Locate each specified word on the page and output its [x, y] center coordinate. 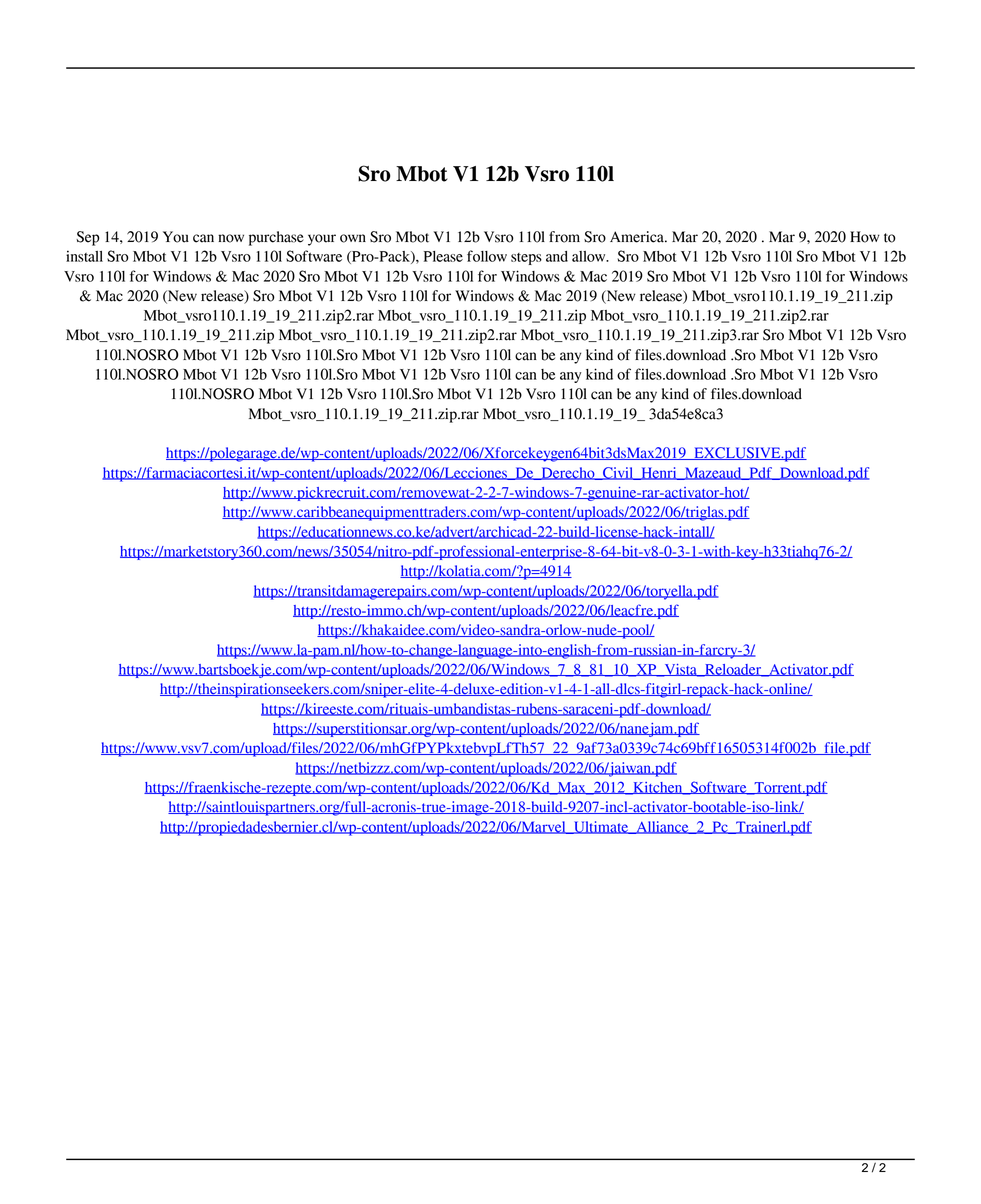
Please [443, 256]
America [638, 237]
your [322, 240]
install [84, 256]
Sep [88, 238]
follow [487, 256]
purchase [276, 238]
